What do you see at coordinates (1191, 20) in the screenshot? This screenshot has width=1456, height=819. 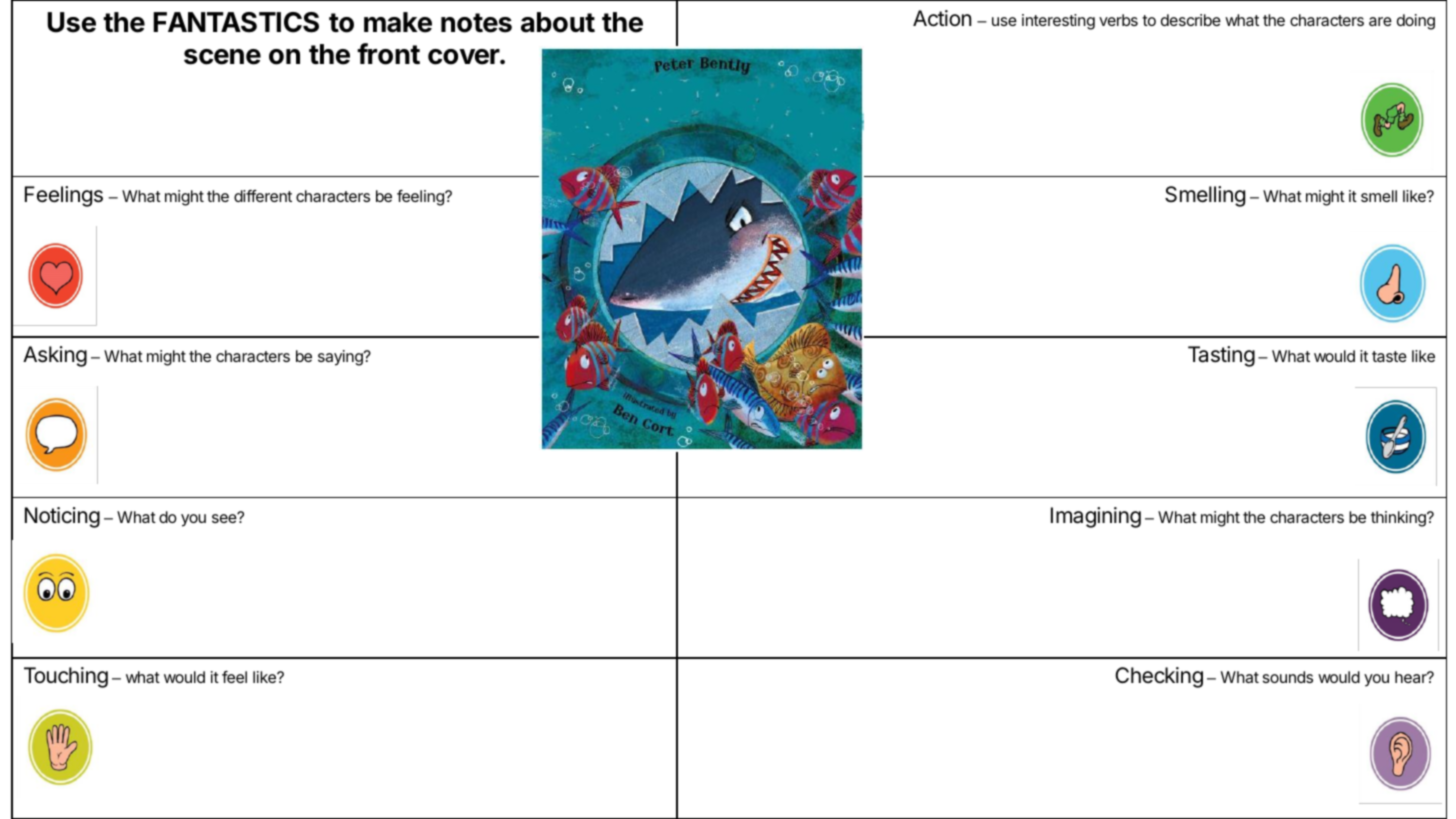 I see `describe` at bounding box center [1191, 20].
